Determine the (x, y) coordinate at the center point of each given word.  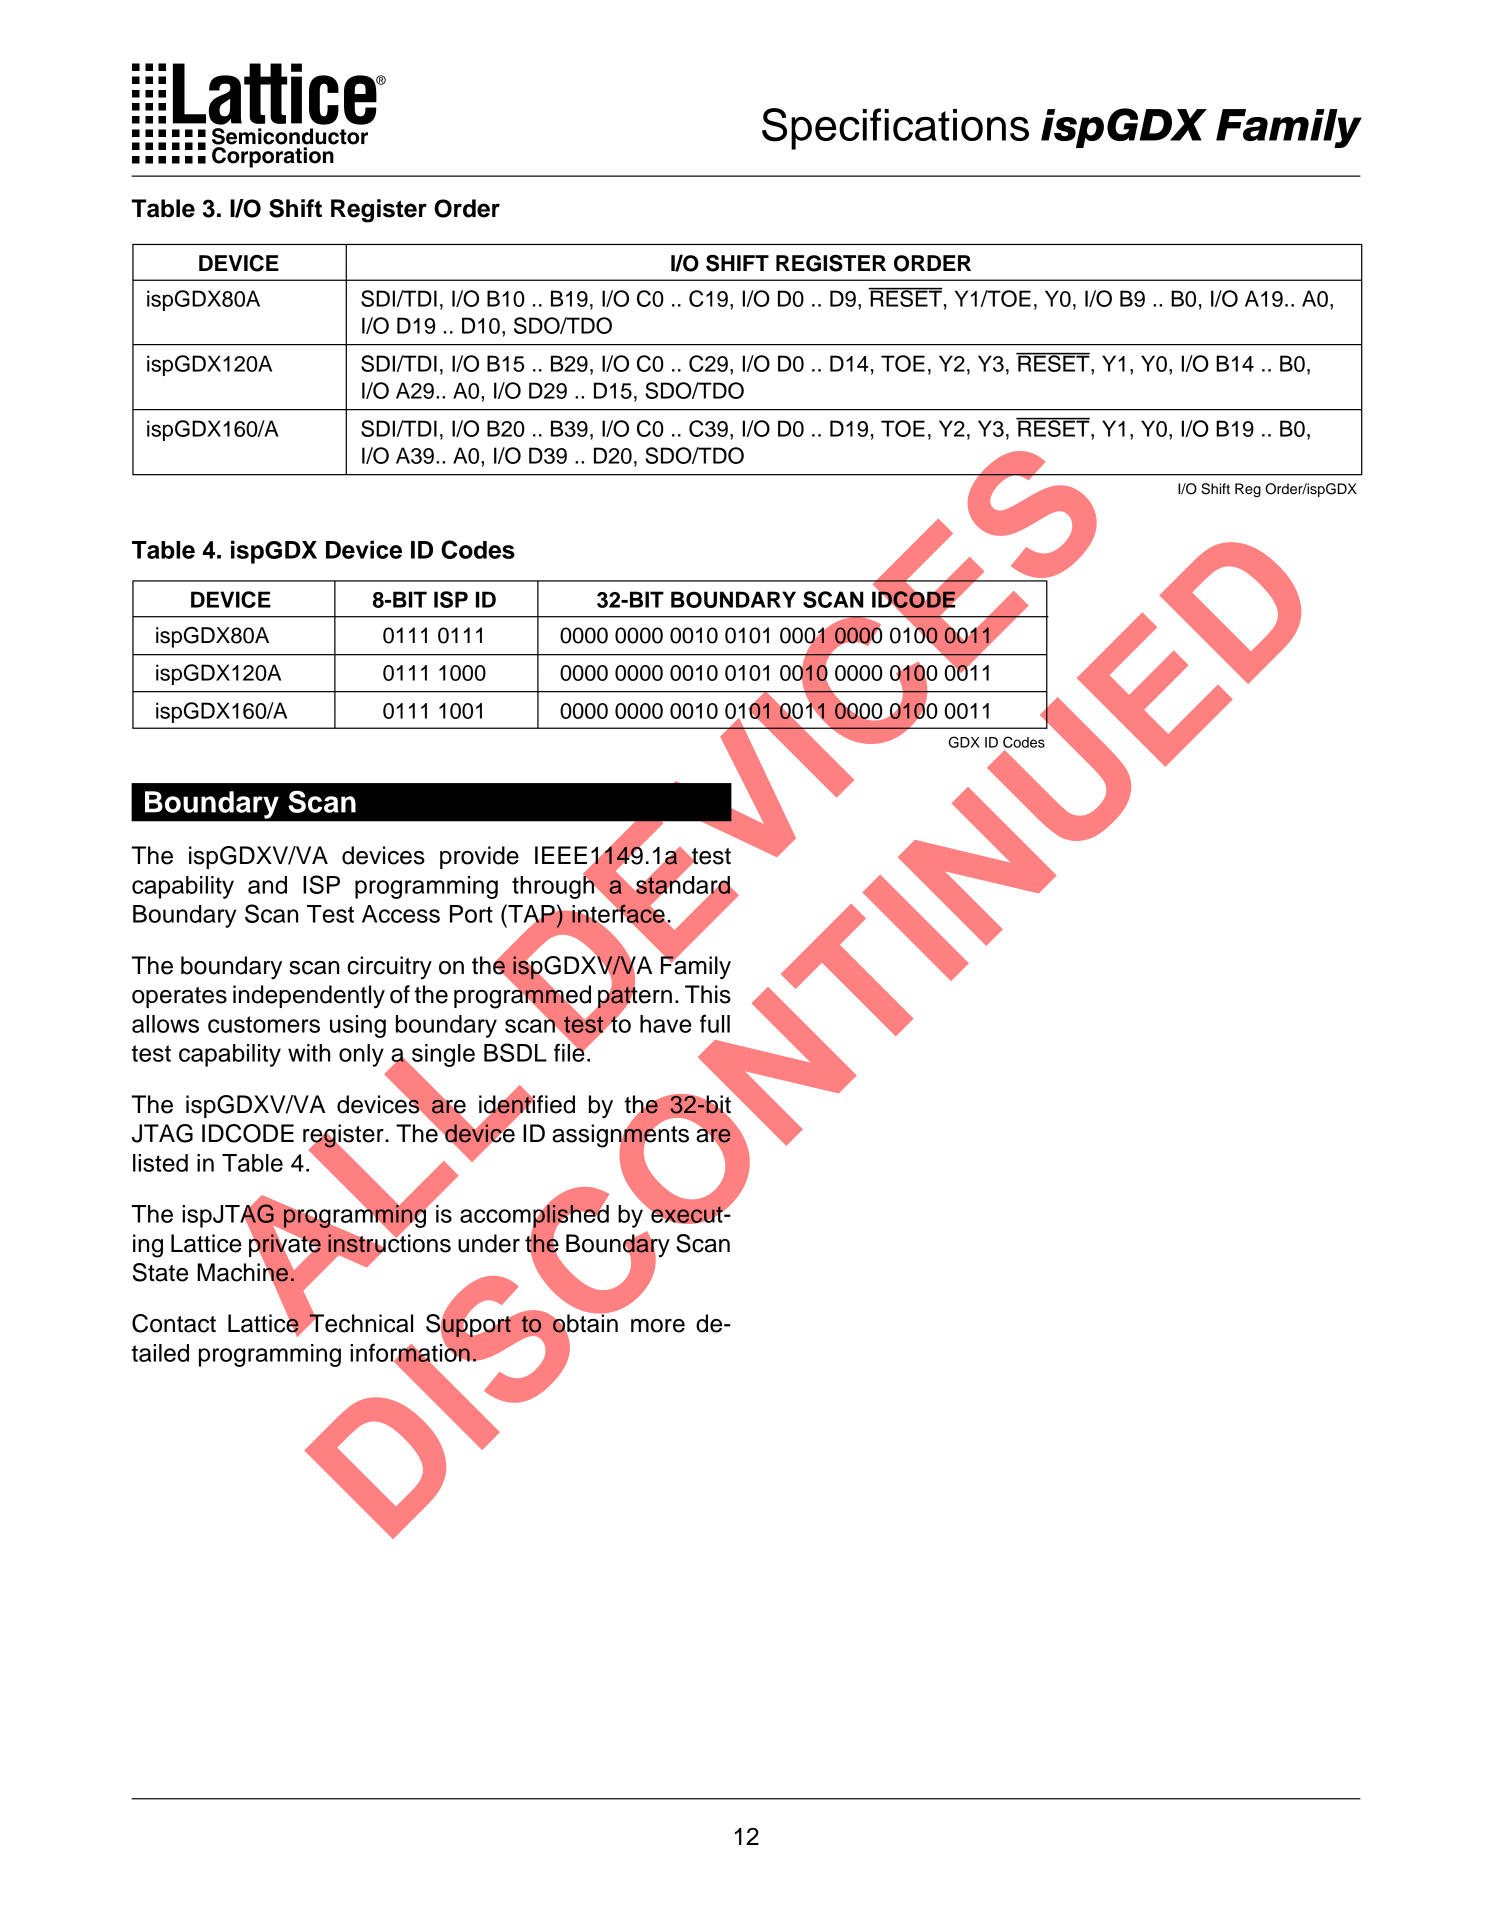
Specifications (895, 129)
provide (479, 857)
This (708, 994)
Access (401, 914)
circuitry (389, 967)
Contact (174, 1323)
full (715, 1023)
